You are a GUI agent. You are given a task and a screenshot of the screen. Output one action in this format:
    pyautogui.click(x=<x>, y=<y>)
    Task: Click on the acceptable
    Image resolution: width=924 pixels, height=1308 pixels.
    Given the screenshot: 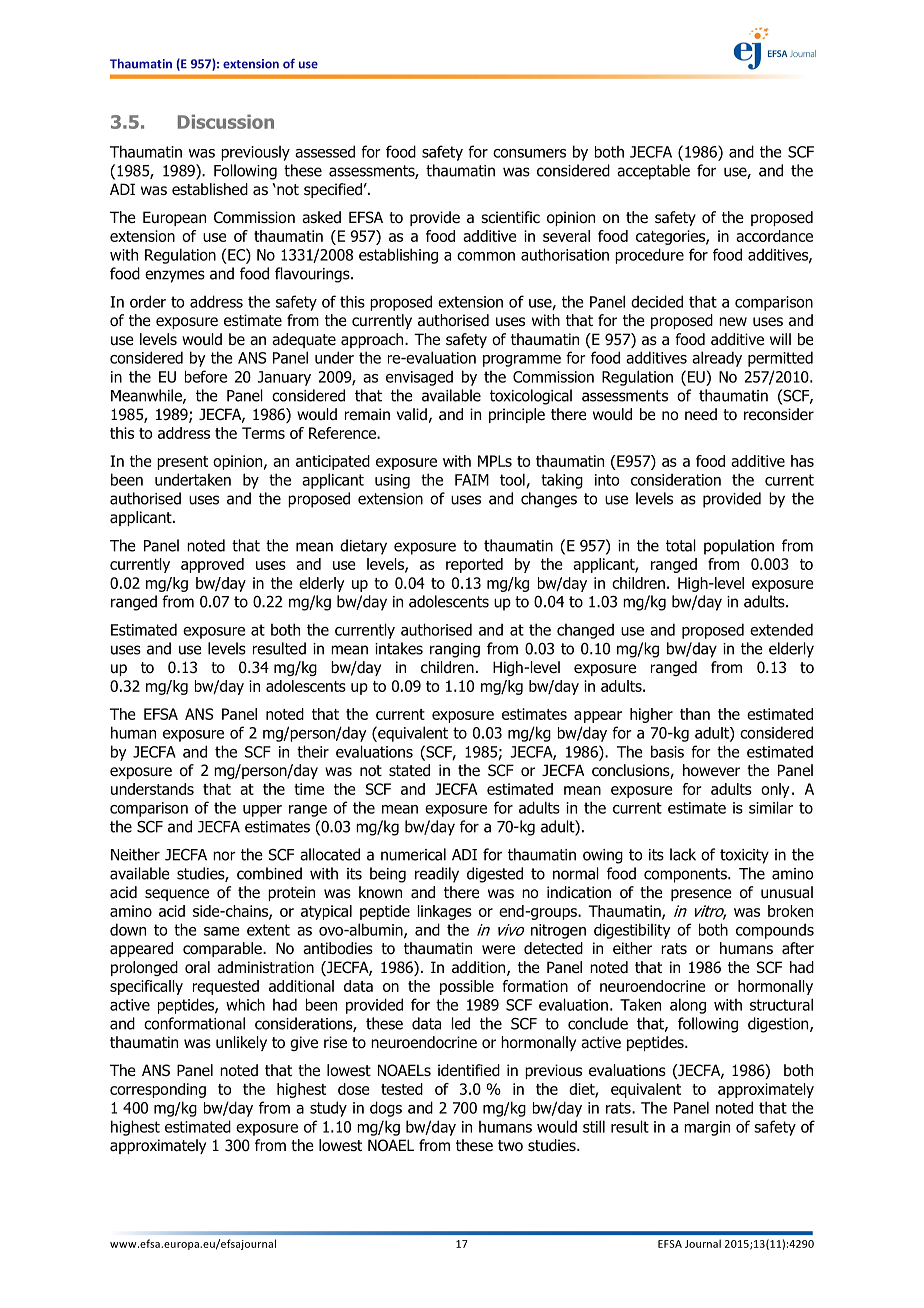 What is the action you would take?
    pyautogui.click(x=653, y=172)
